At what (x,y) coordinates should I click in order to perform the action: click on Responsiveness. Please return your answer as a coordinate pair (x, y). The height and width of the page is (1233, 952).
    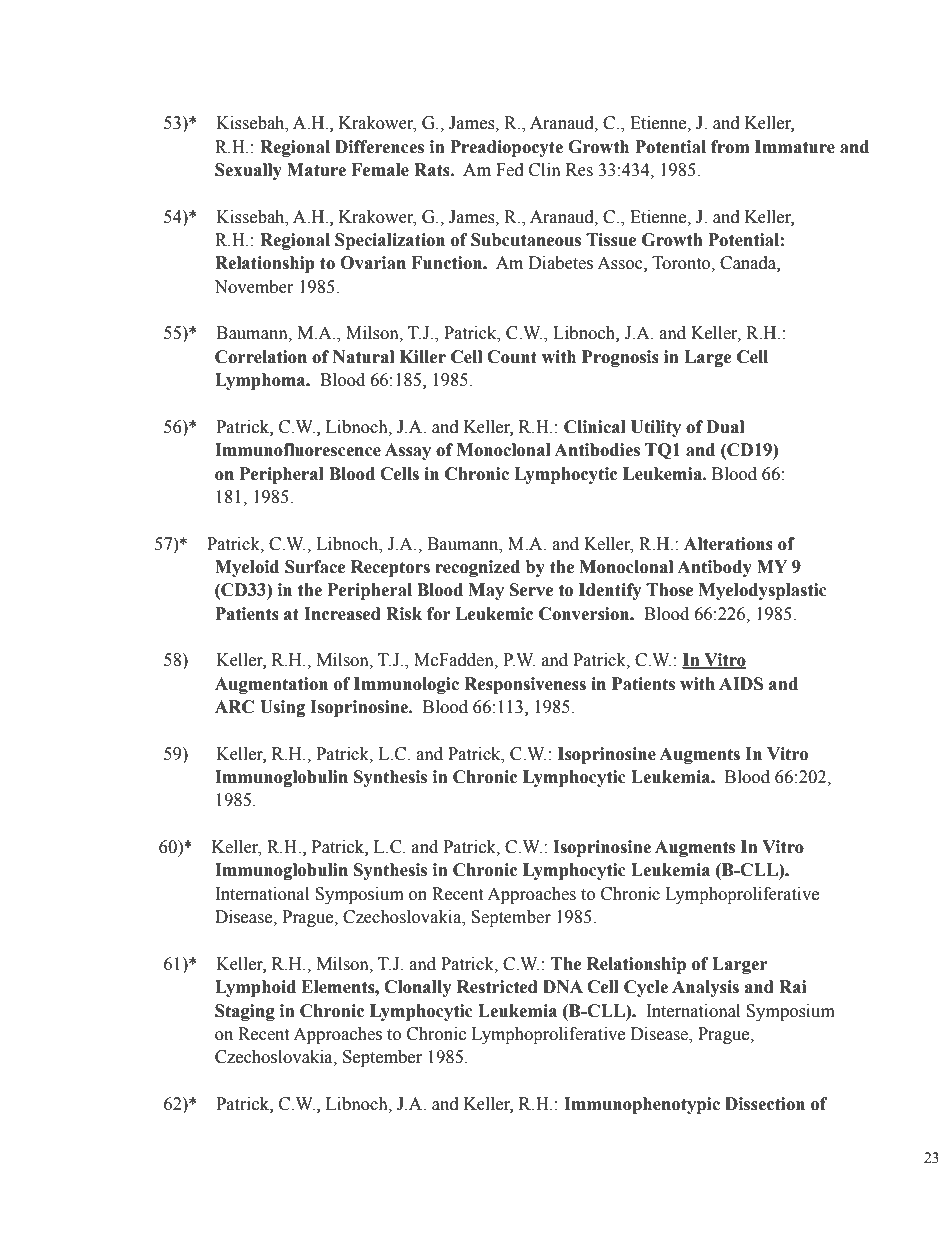
    Looking at the image, I should click on (525, 685).
